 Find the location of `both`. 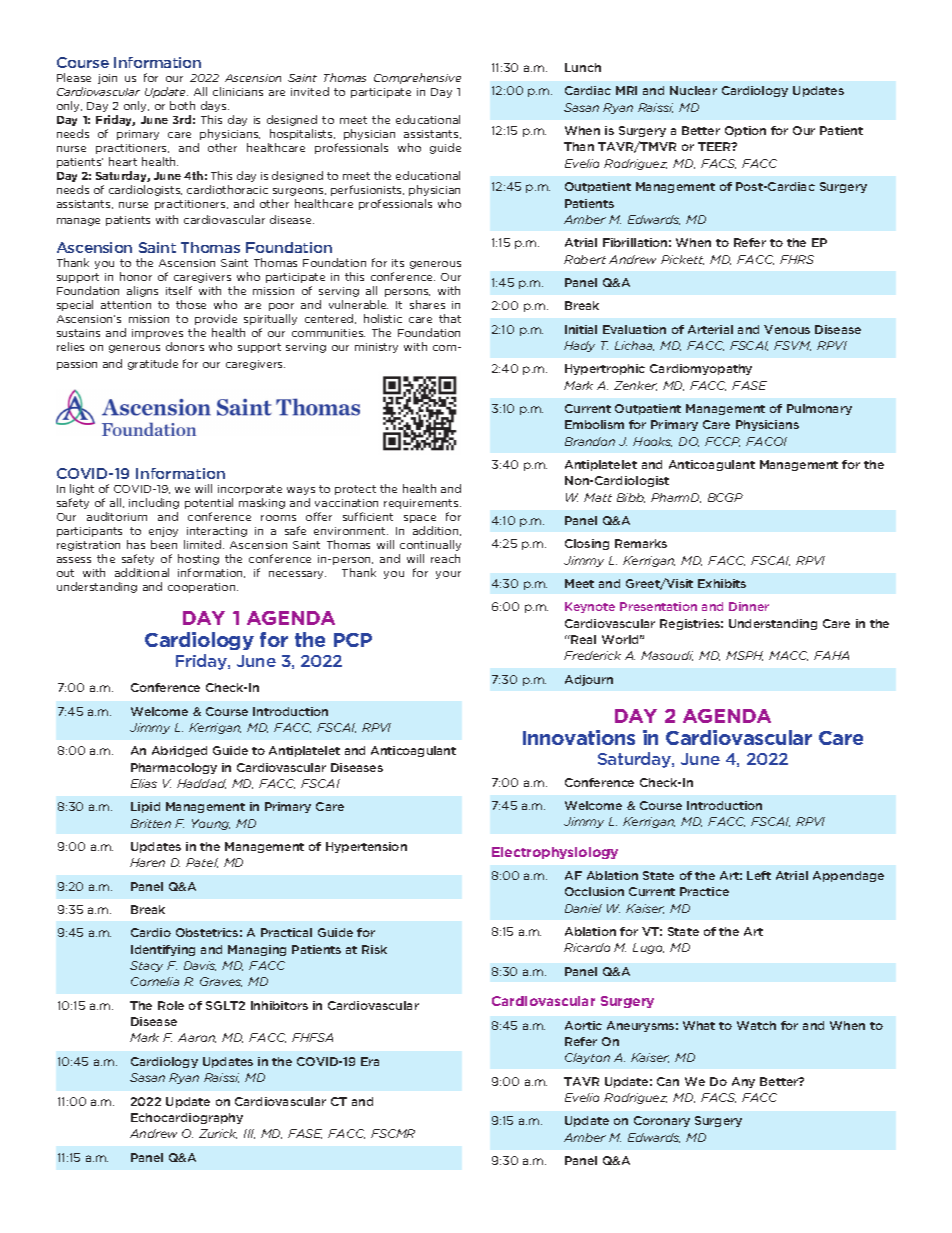

both is located at coordinates (182, 105).
